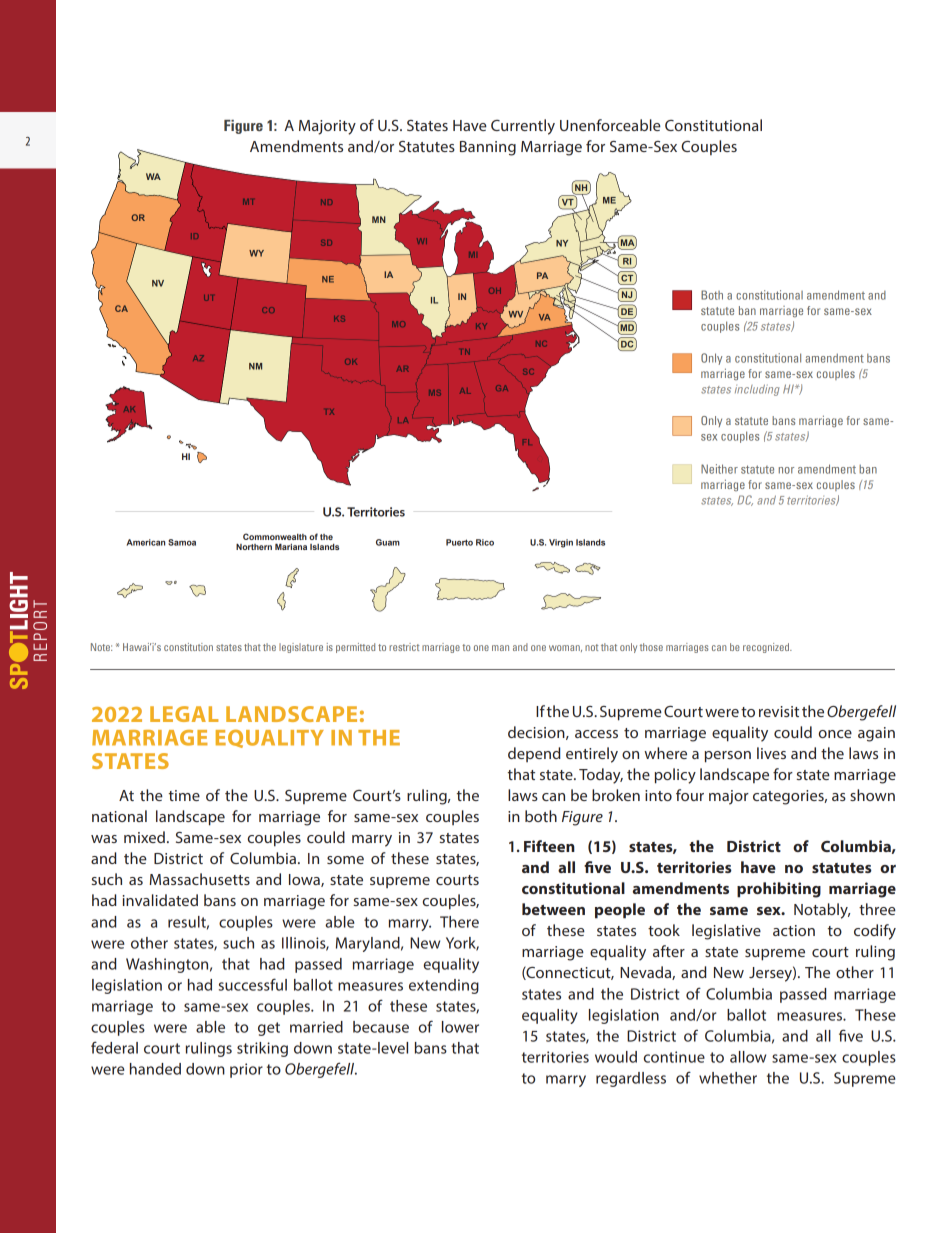  I want to click on recognized, so click(767, 648).
